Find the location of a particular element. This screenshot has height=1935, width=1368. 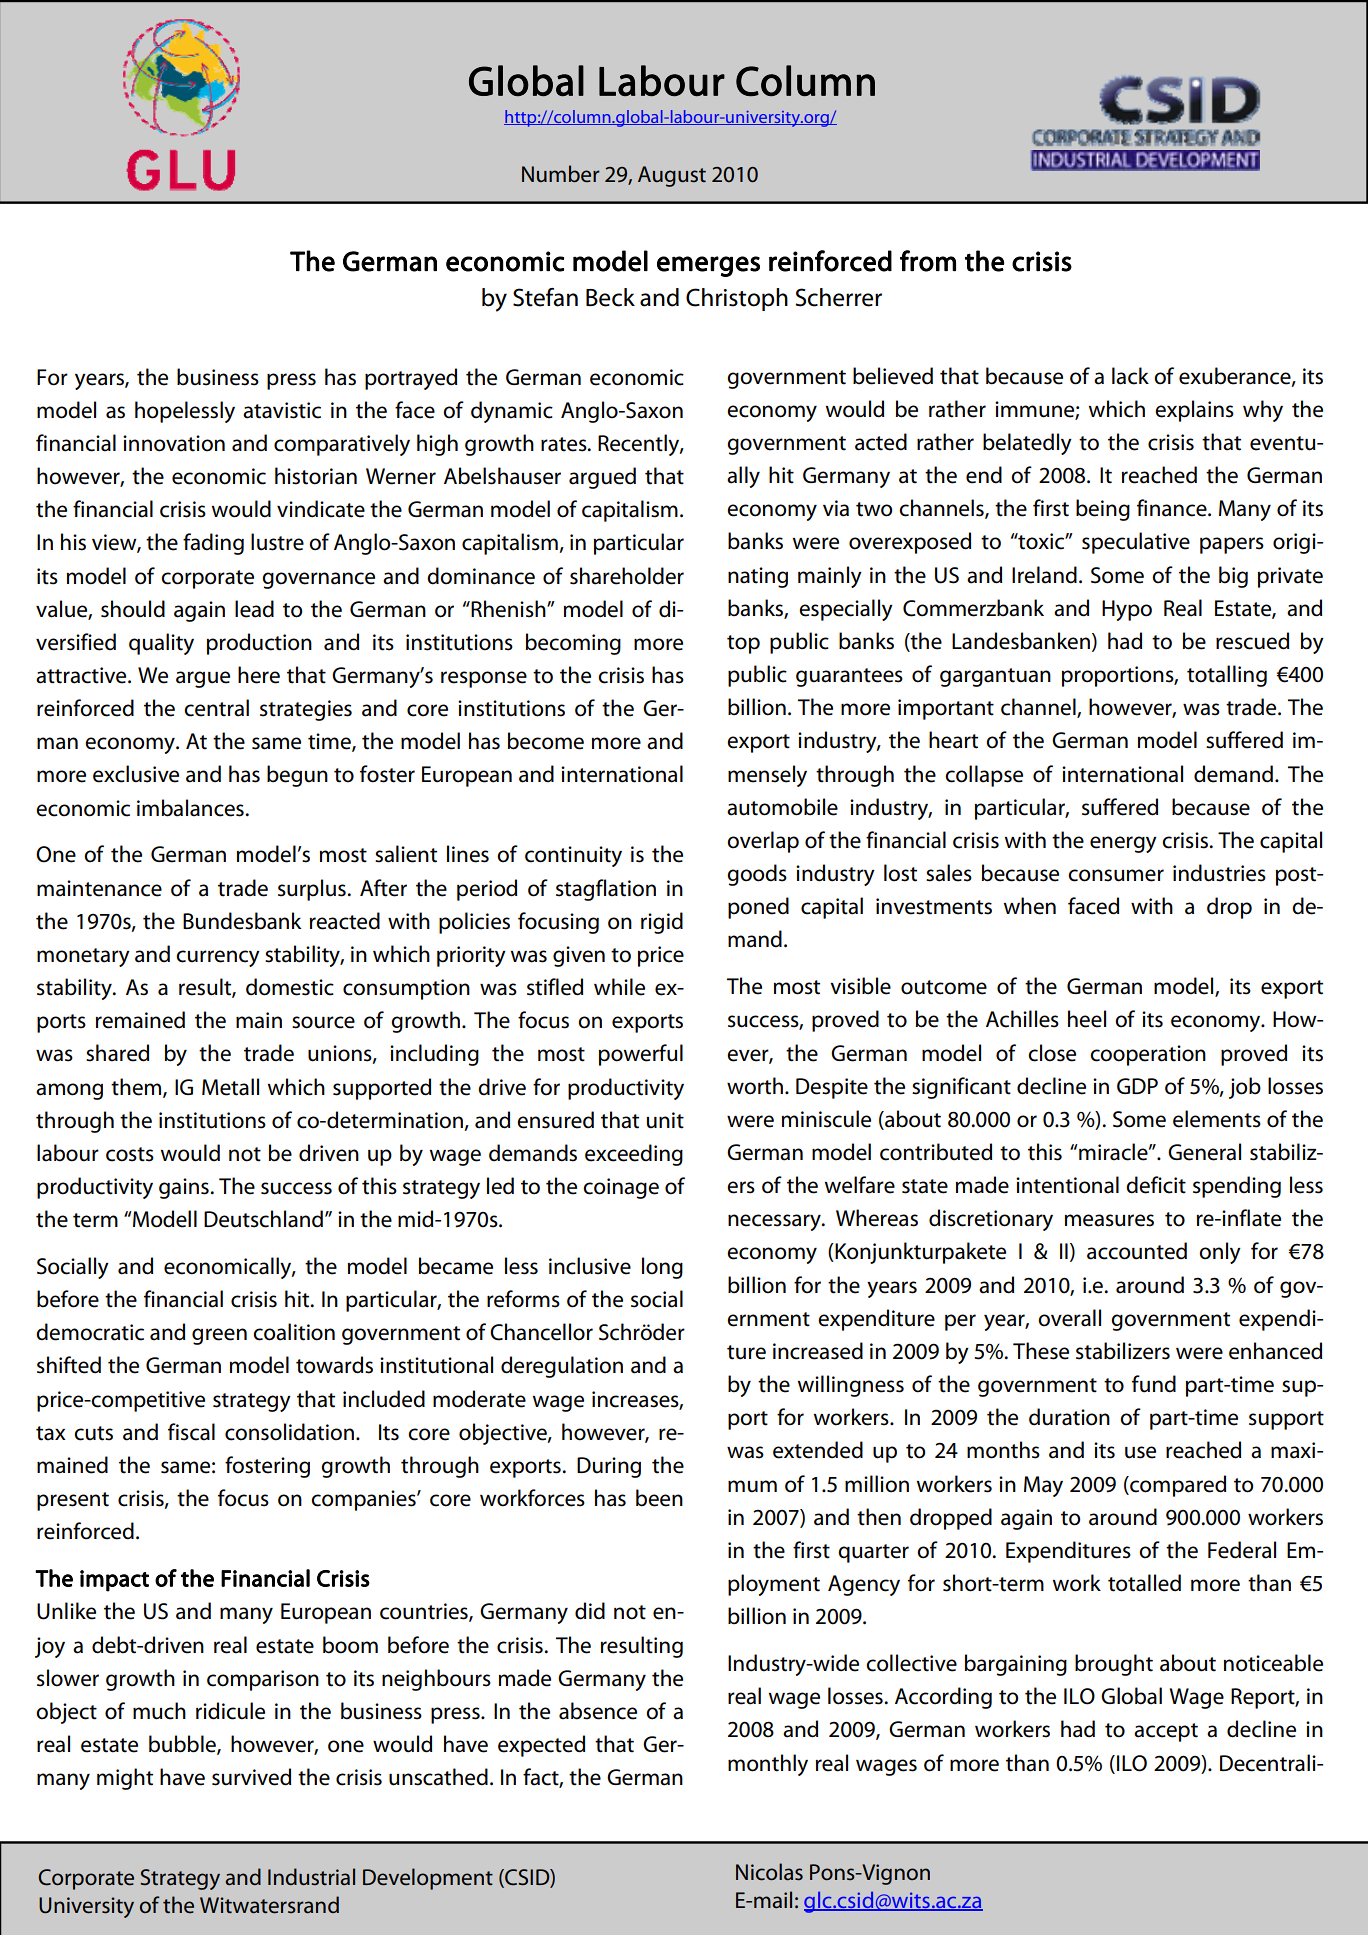

emerges is located at coordinates (708, 266).
